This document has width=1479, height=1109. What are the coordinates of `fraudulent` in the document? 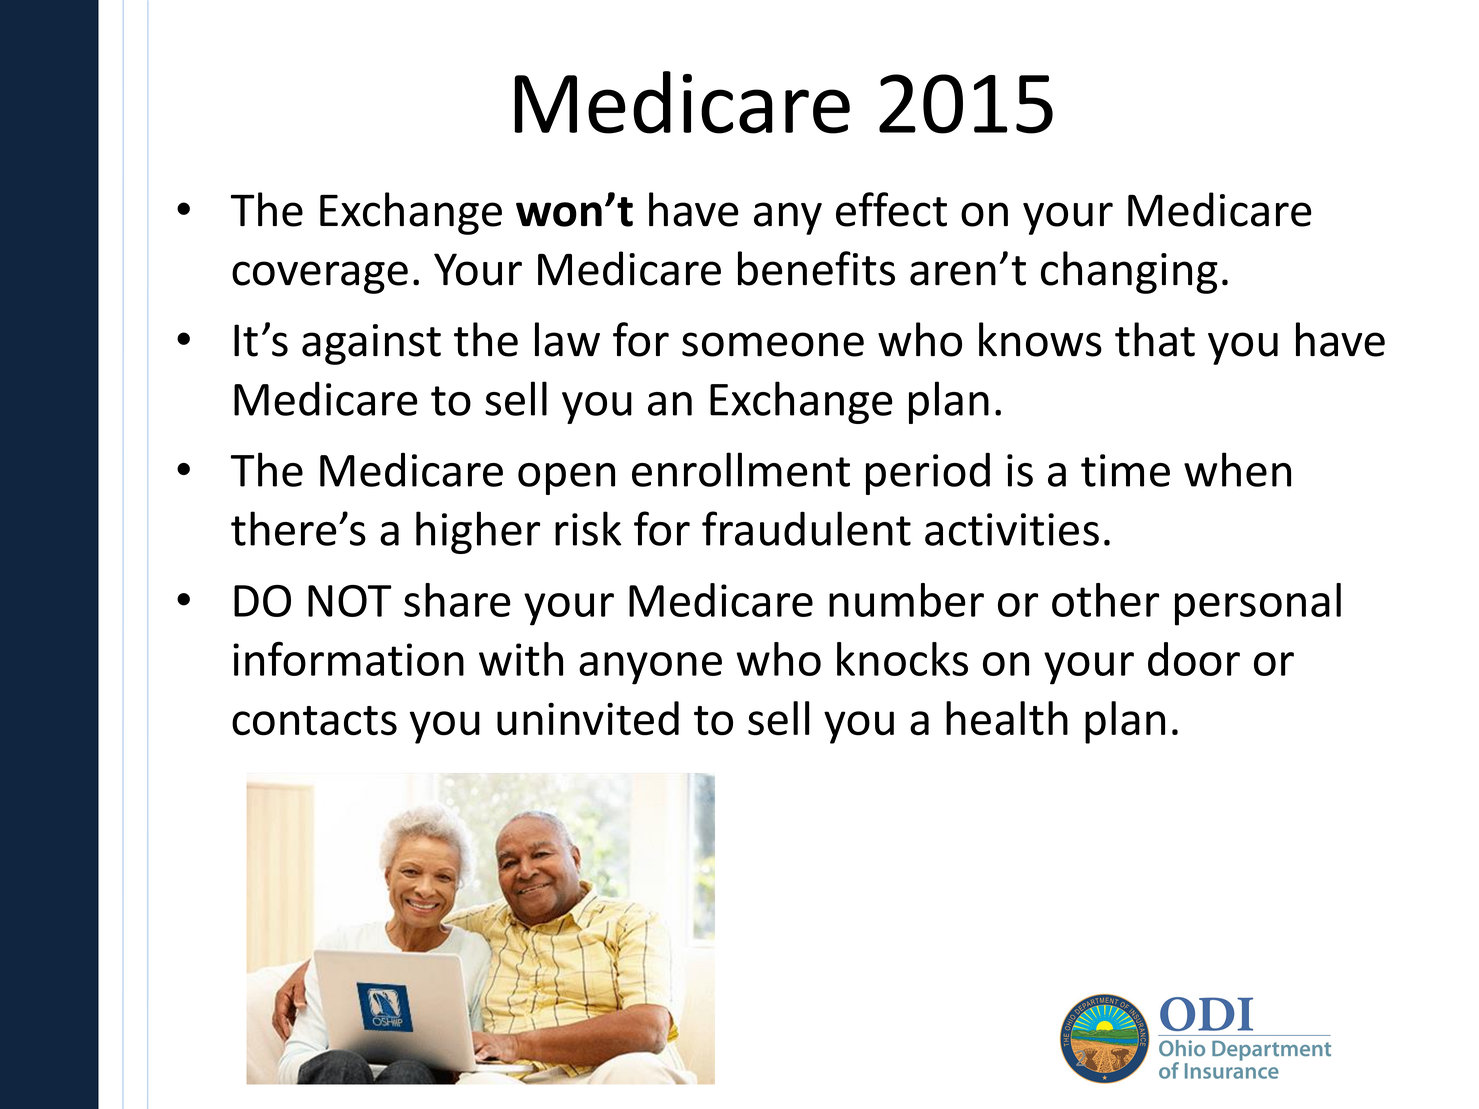 It's located at (806, 528).
